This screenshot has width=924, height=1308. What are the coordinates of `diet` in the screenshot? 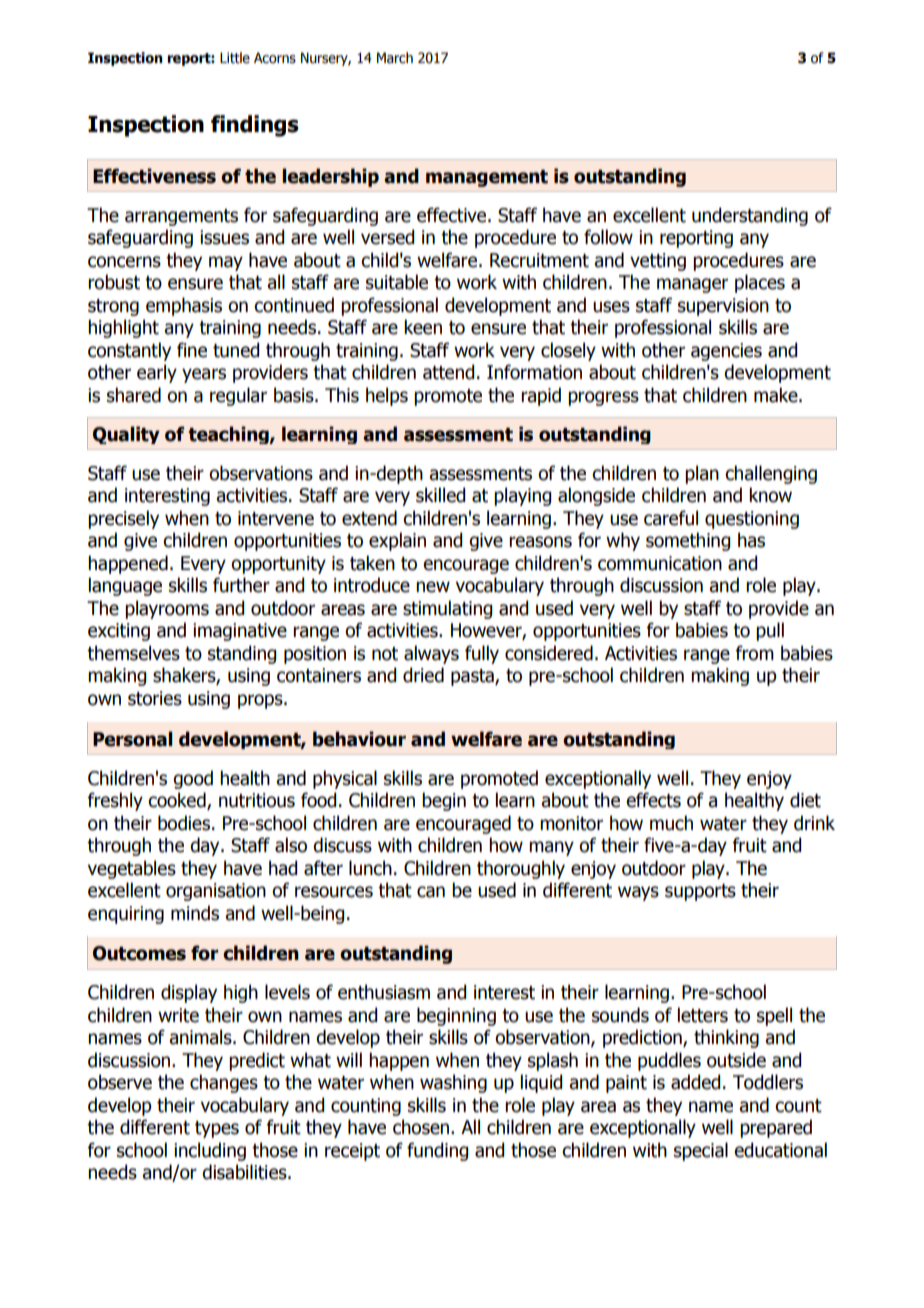 It's located at (805, 800).
